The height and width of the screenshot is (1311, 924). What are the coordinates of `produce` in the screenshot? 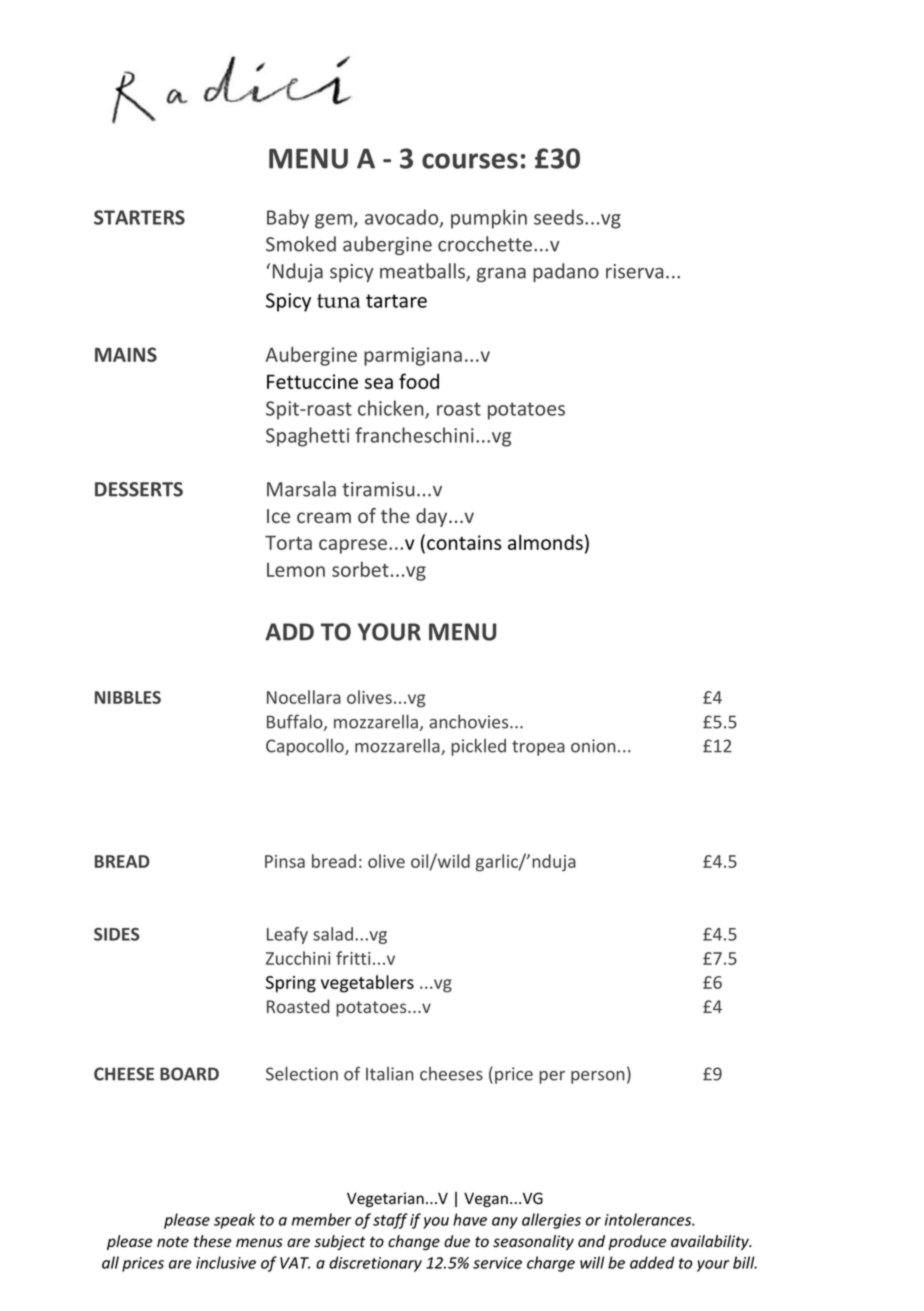 It's located at (637, 1242).
